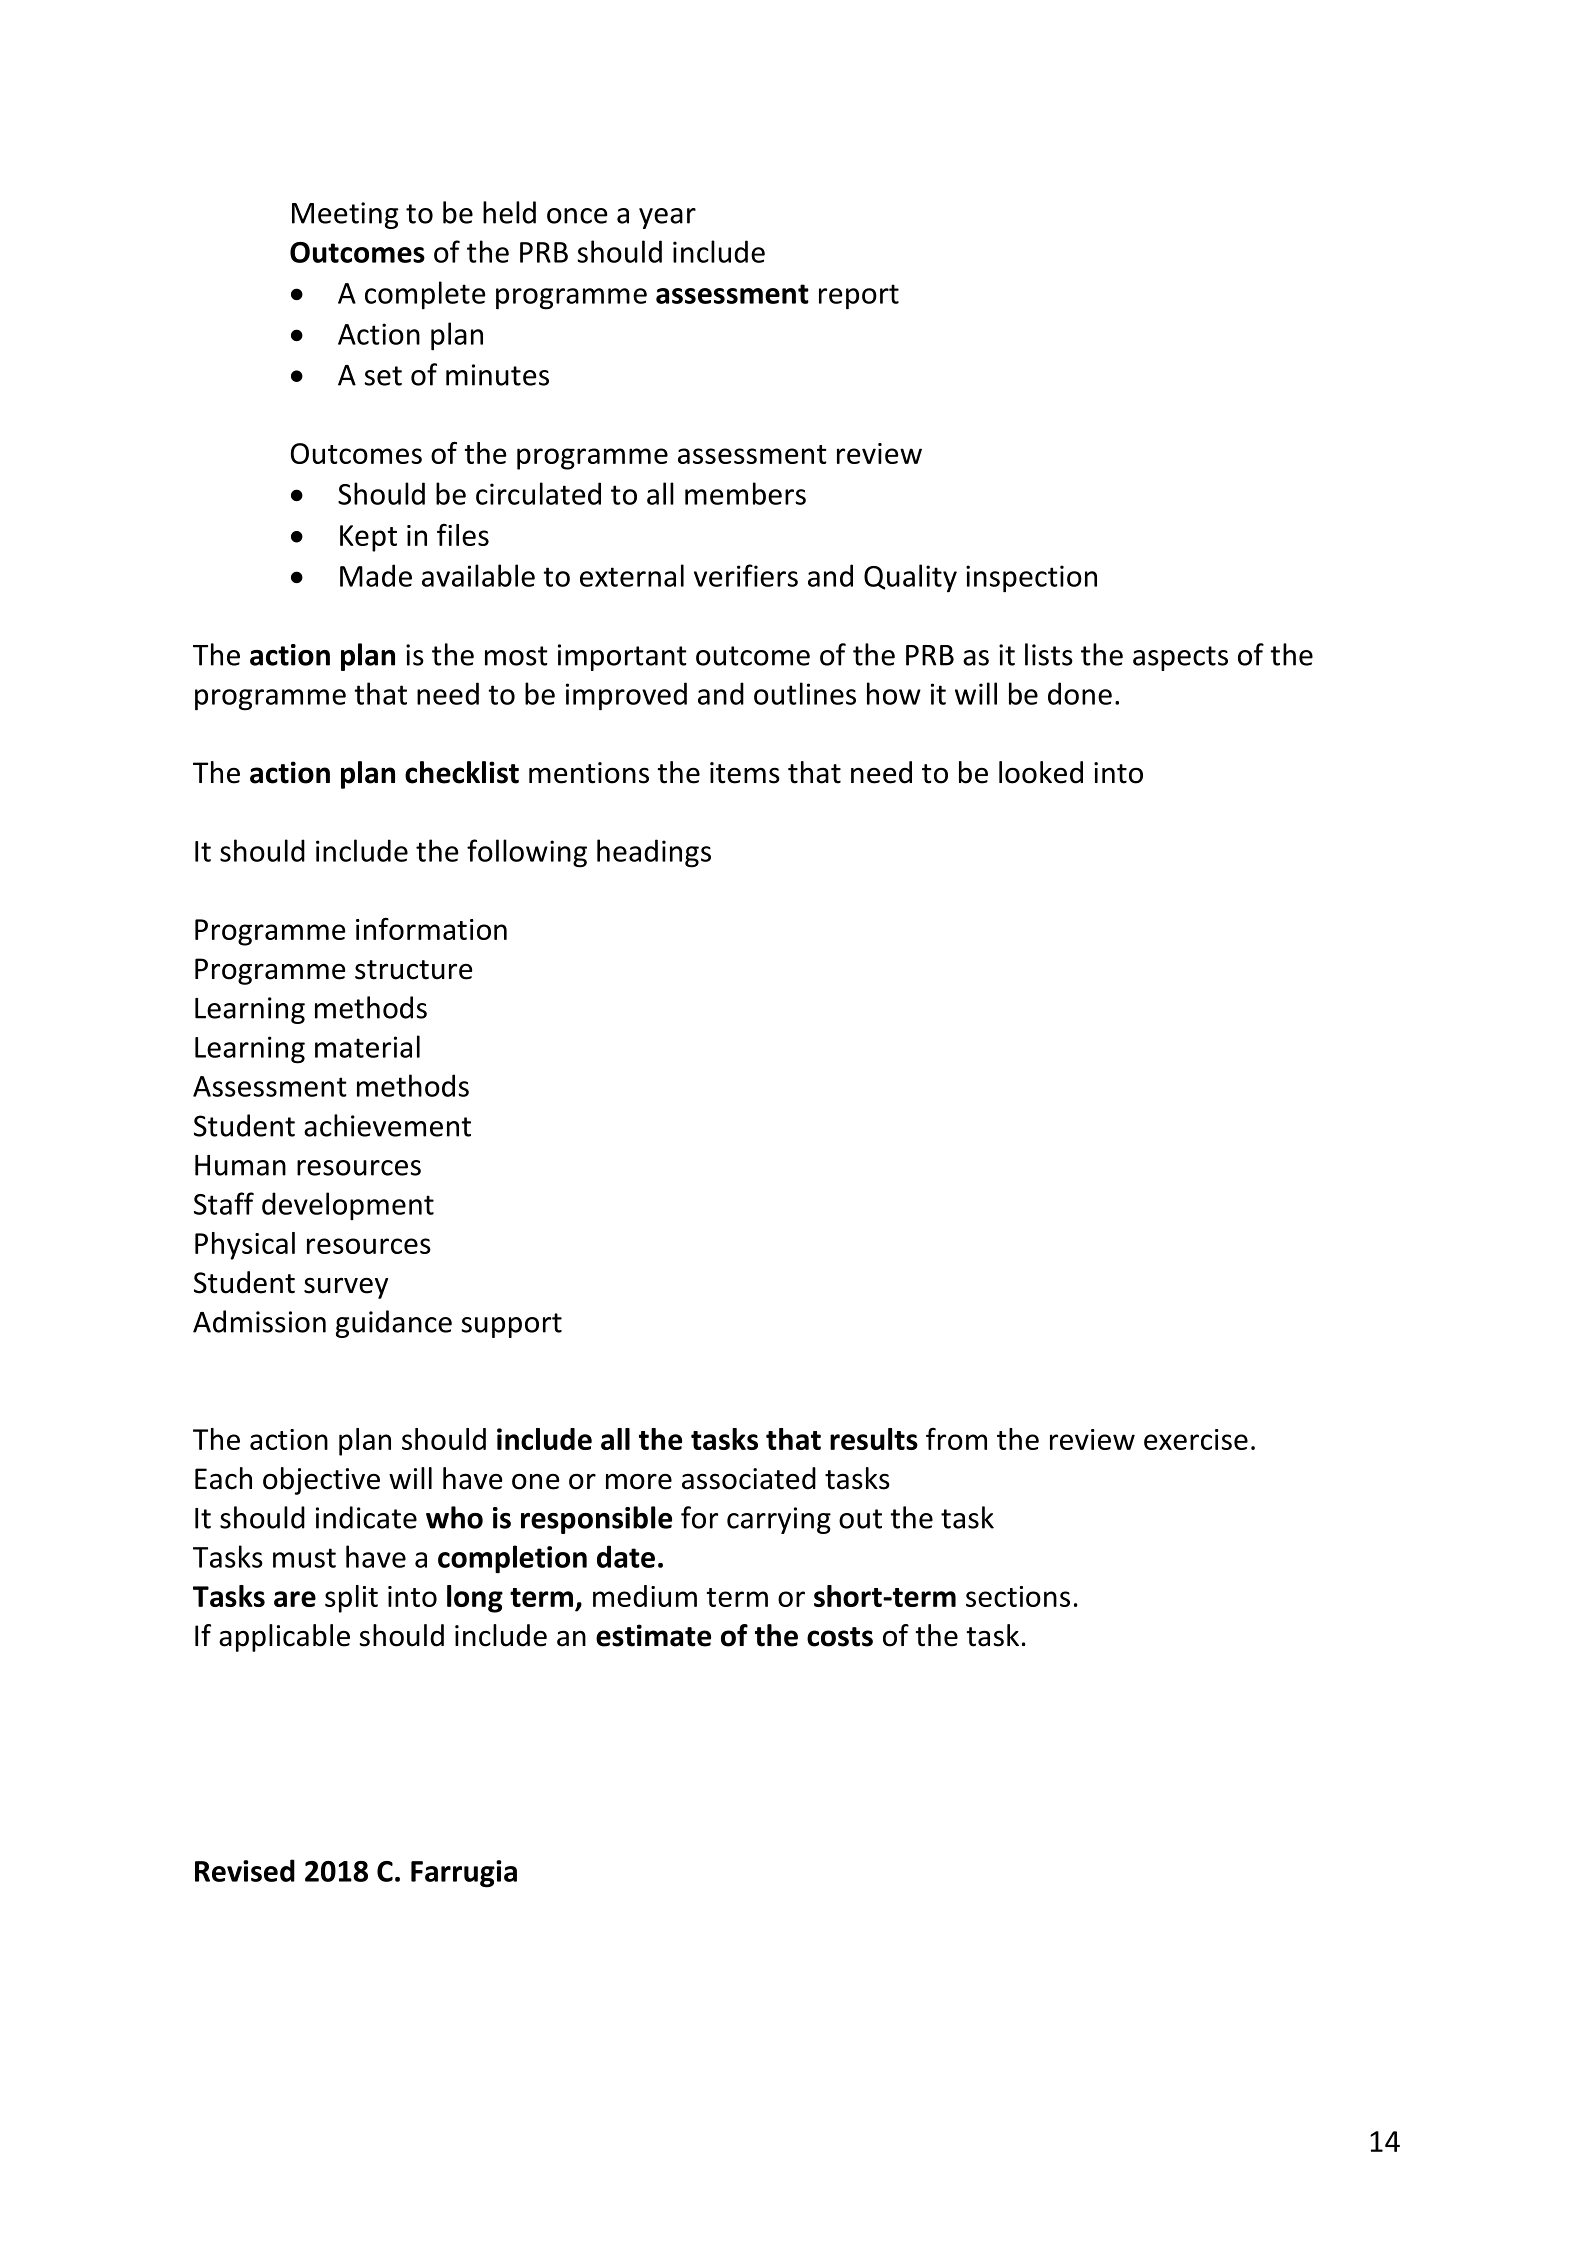 This page has height=2255, width=1593. Describe the element at coordinates (1041, 772) in the page. I see `looked` at that location.
